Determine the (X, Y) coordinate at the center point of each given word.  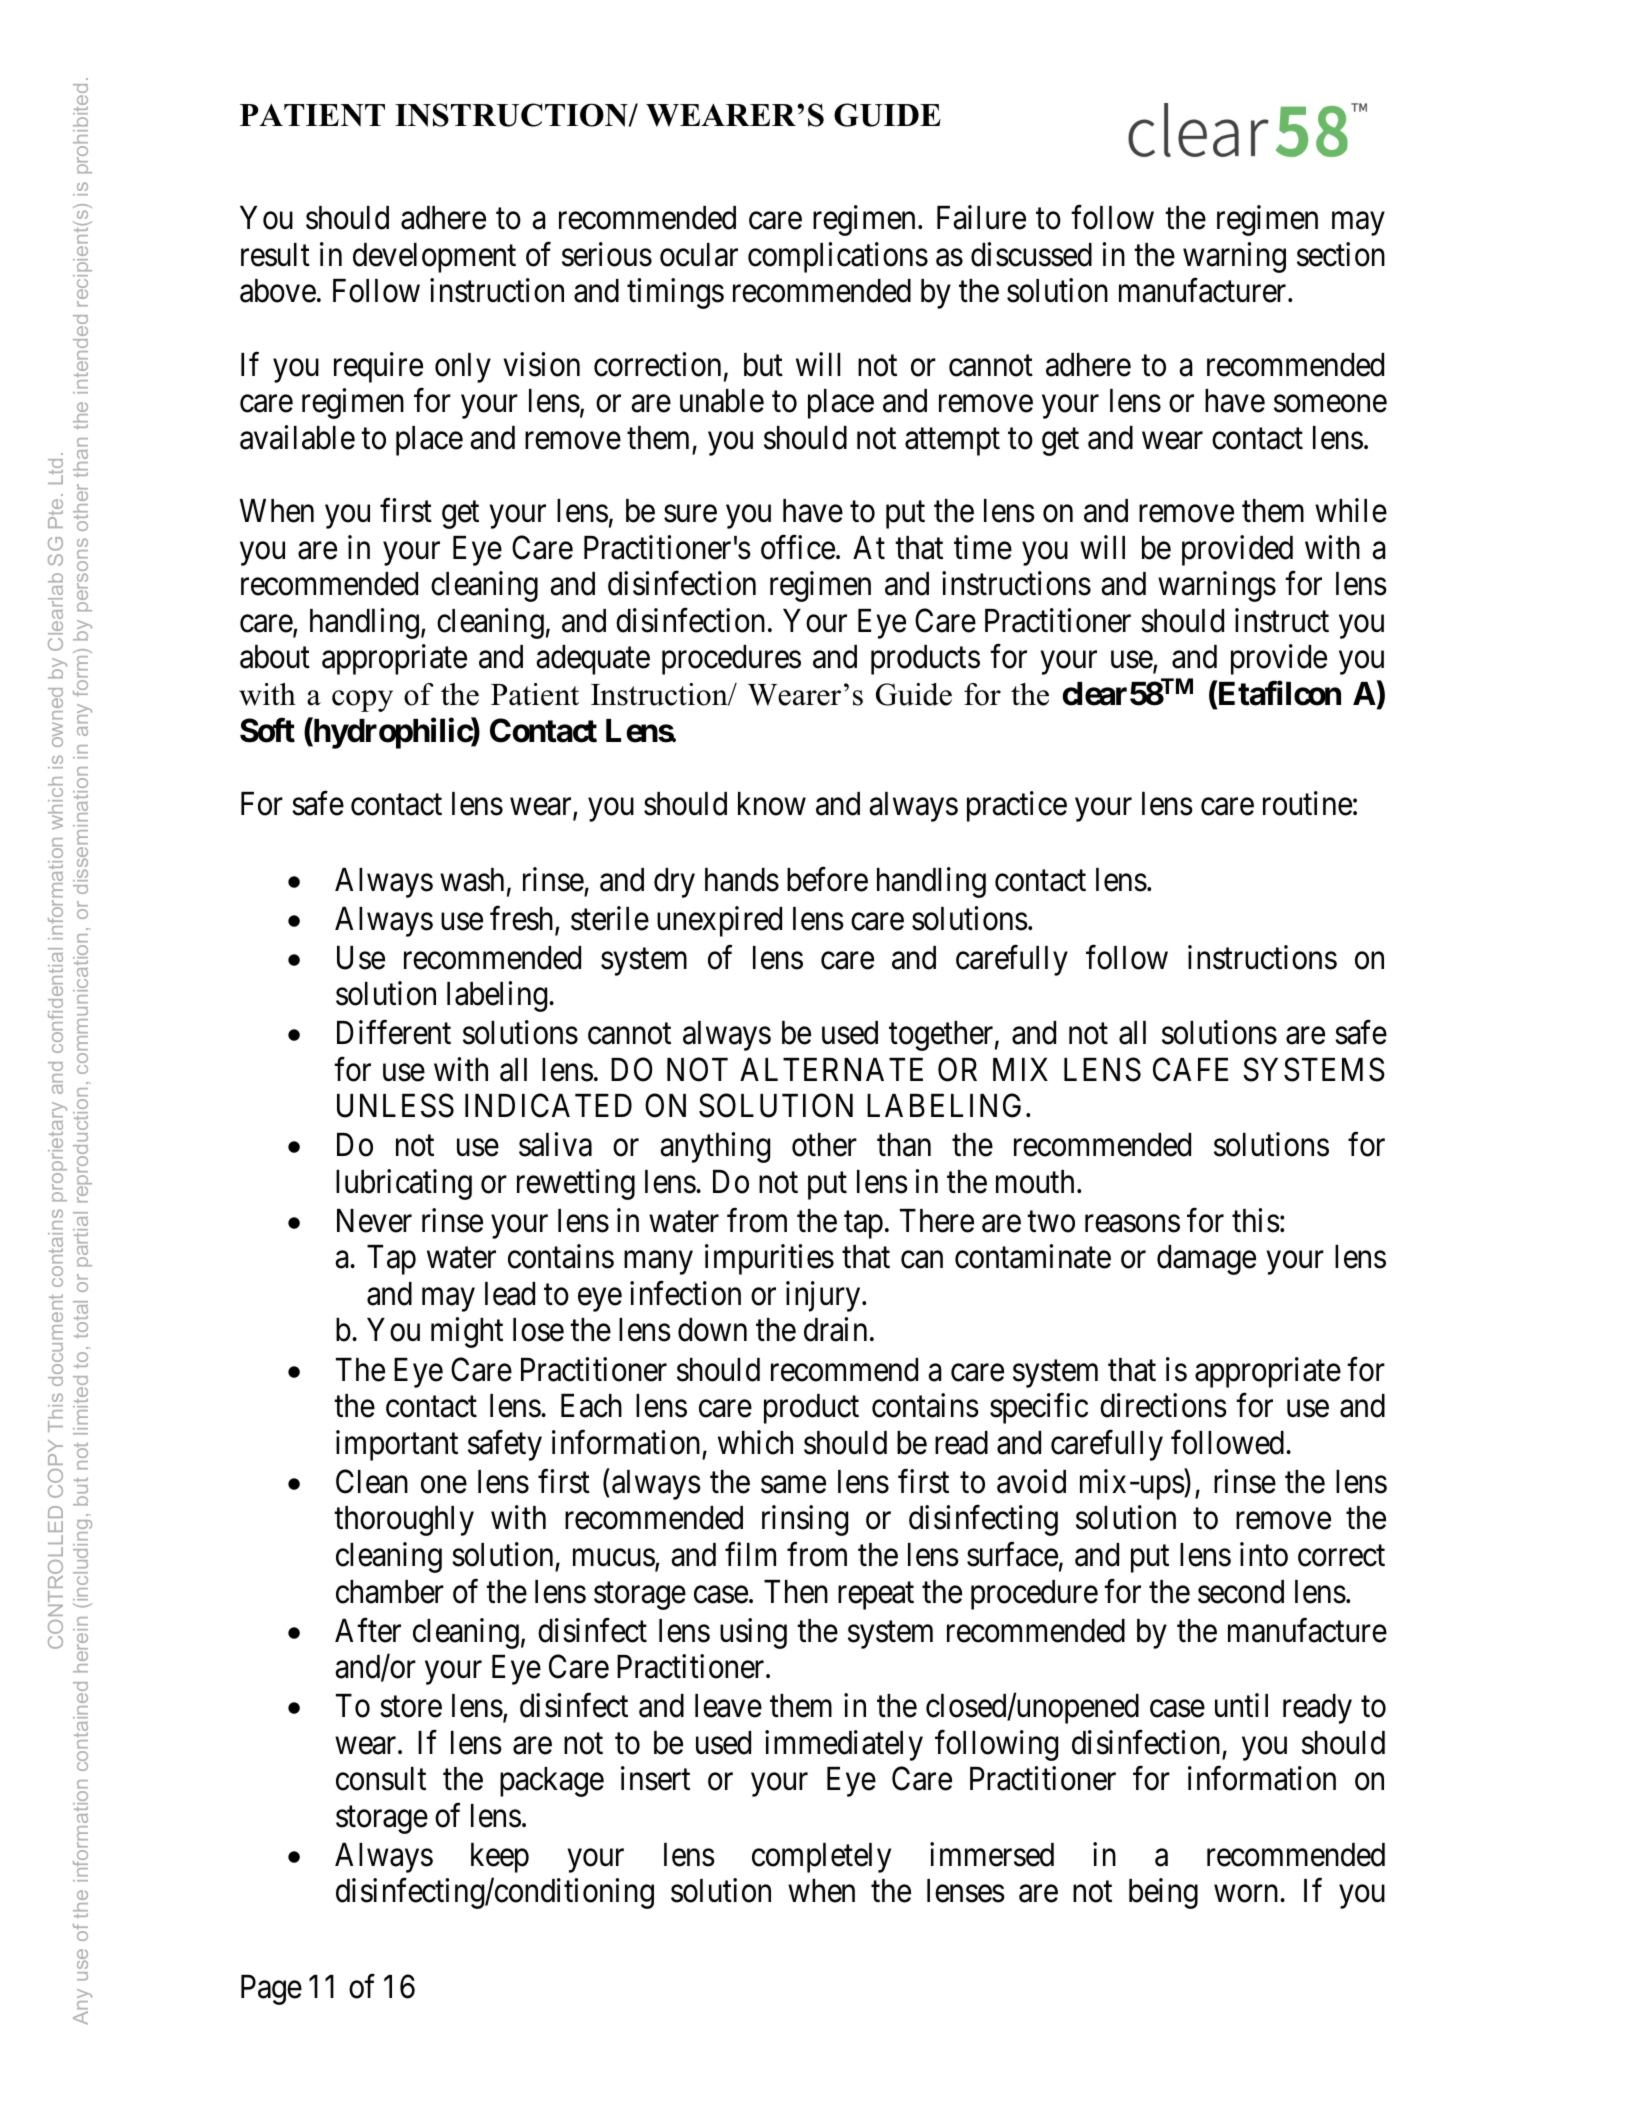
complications (838, 257)
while (1351, 510)
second (1241, 1592)
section (1341, 254)
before (827, 879)
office (798, 547)
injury (824, 1296)
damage (1206, 1260)
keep (500, 1858)
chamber (390, 1592)
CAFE (1190, 1069)
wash (472, 880)
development (434, 258)
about (275, 657)
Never (374, 1221)
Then (796, 1592)
